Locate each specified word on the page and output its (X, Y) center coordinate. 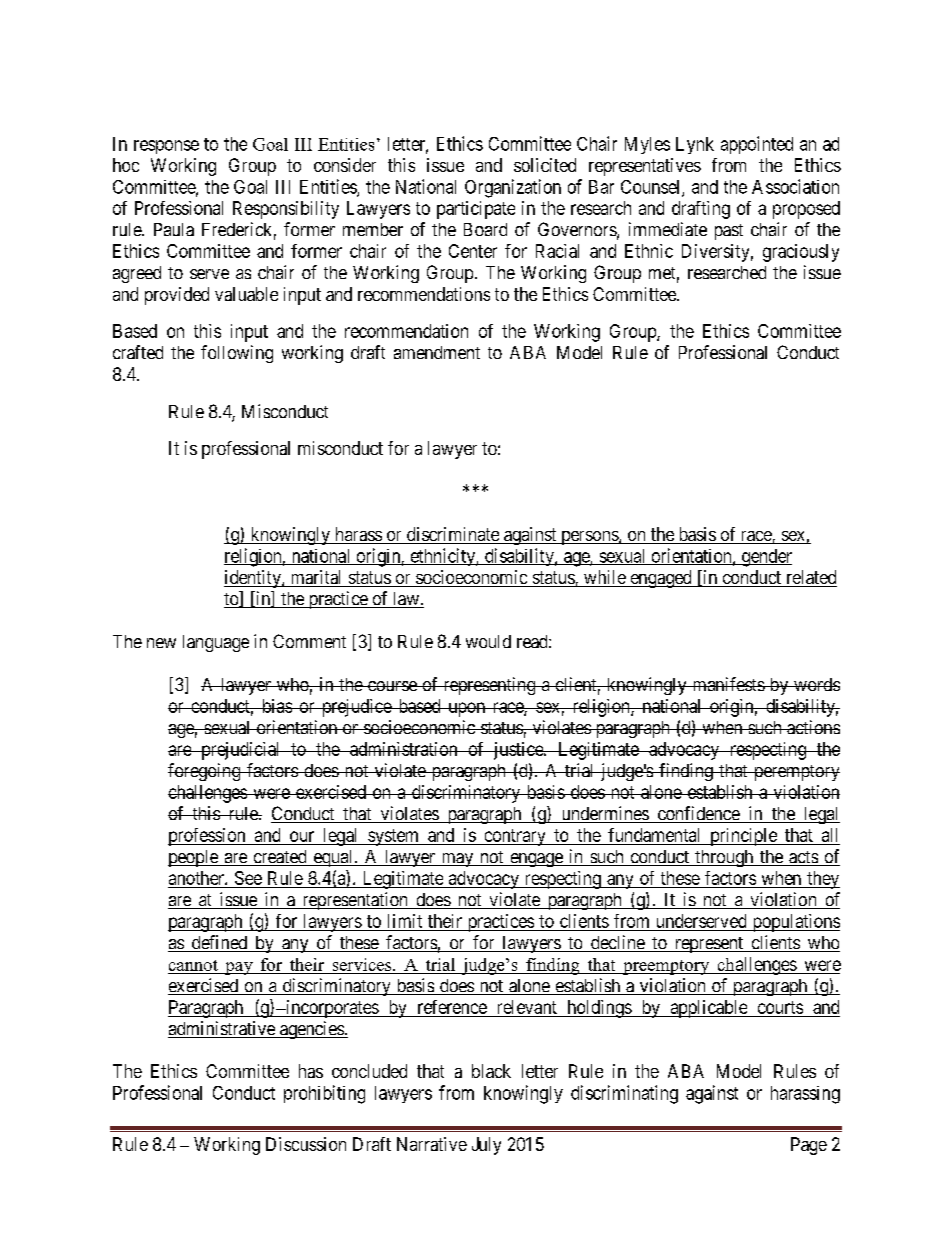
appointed (757, 145)
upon (466, 709)
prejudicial (241, 751)
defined (219, 943)
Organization (513, 188)
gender (765, 558)
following (237, 354)
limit (405, 921)
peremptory (795, 773)
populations (795, 923)
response (166, 147)
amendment (437, 352)
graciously (801, 253)
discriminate (453, 535)
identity (253, 579)
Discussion (306, 1144)
